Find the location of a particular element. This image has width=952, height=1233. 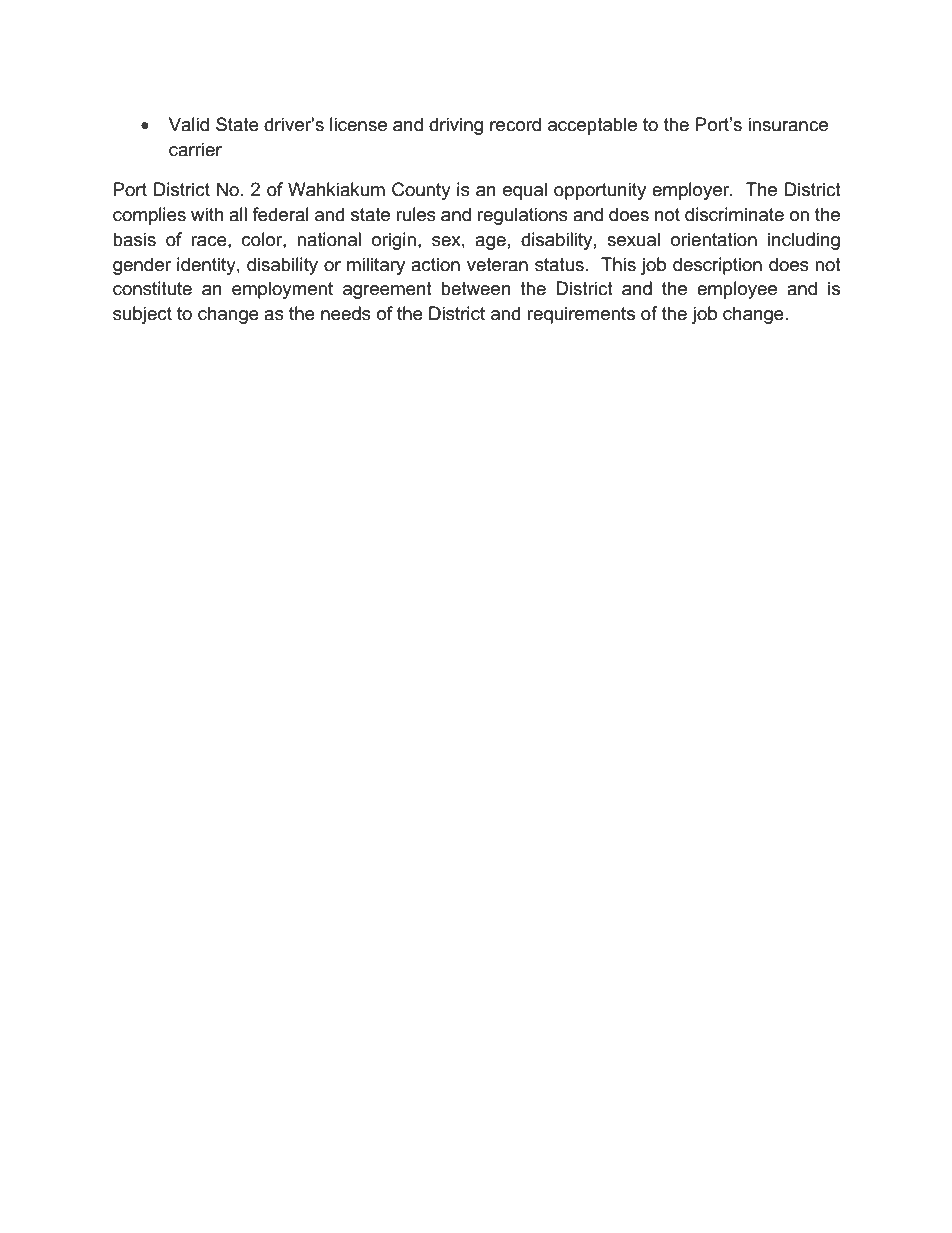

with is located at coordinates (207, 214).
